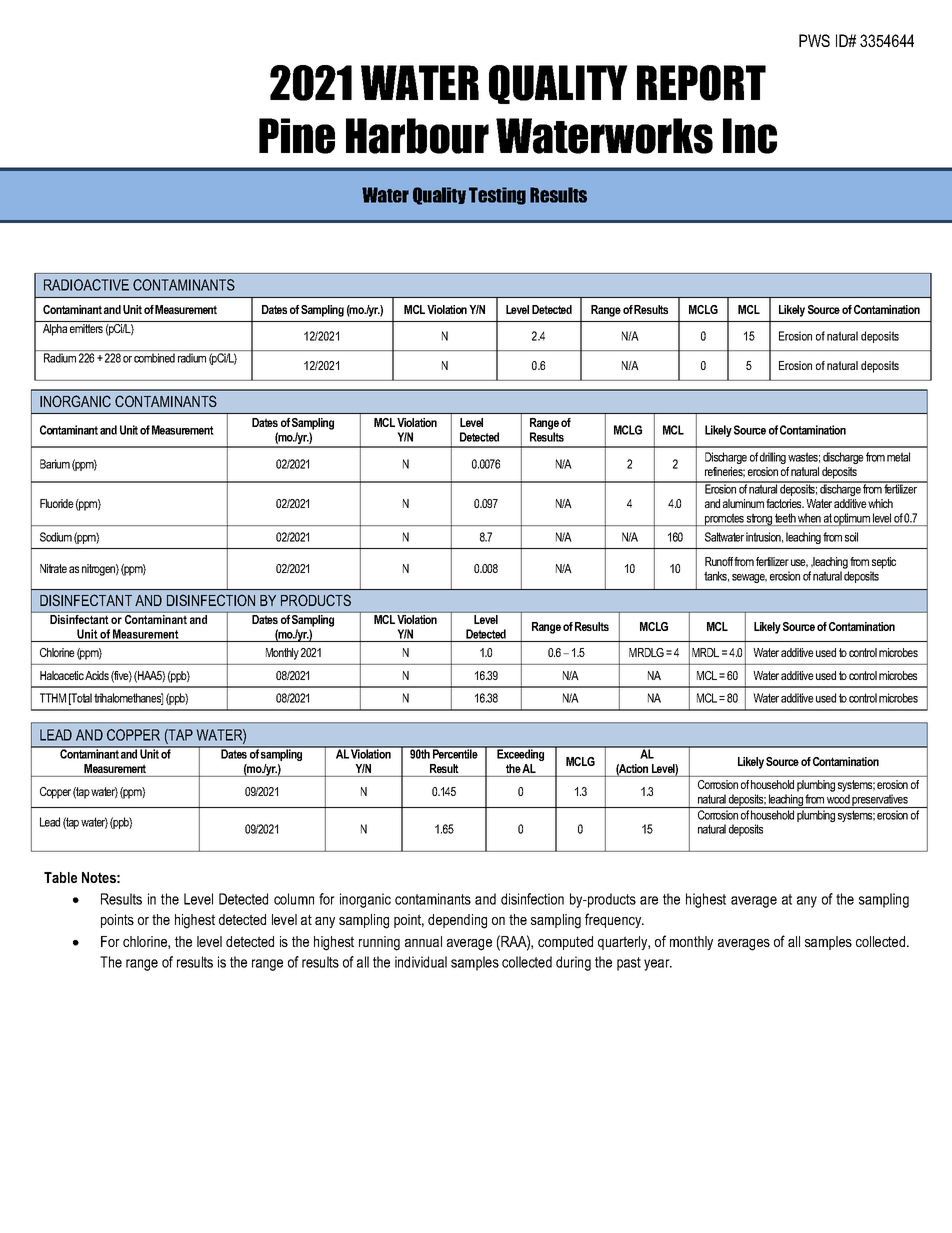  Describe the element at coordinates (417, 136) in the screenshot. I see `Harbour` at that location.
